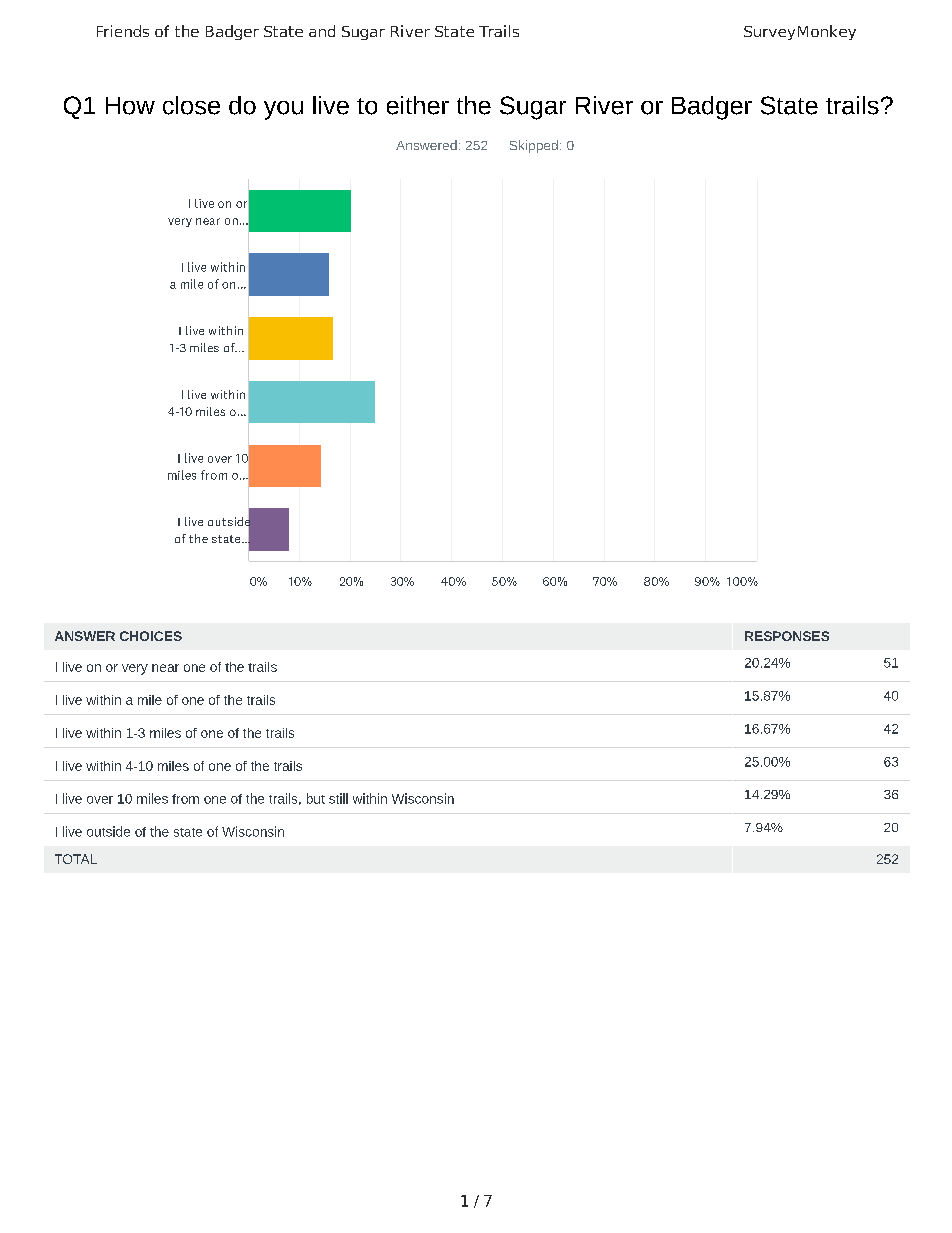 The width and height of the document is (952, 1233). Describe the element at coordinates (534, 146) in the document. I see `Skipped` at that location.
